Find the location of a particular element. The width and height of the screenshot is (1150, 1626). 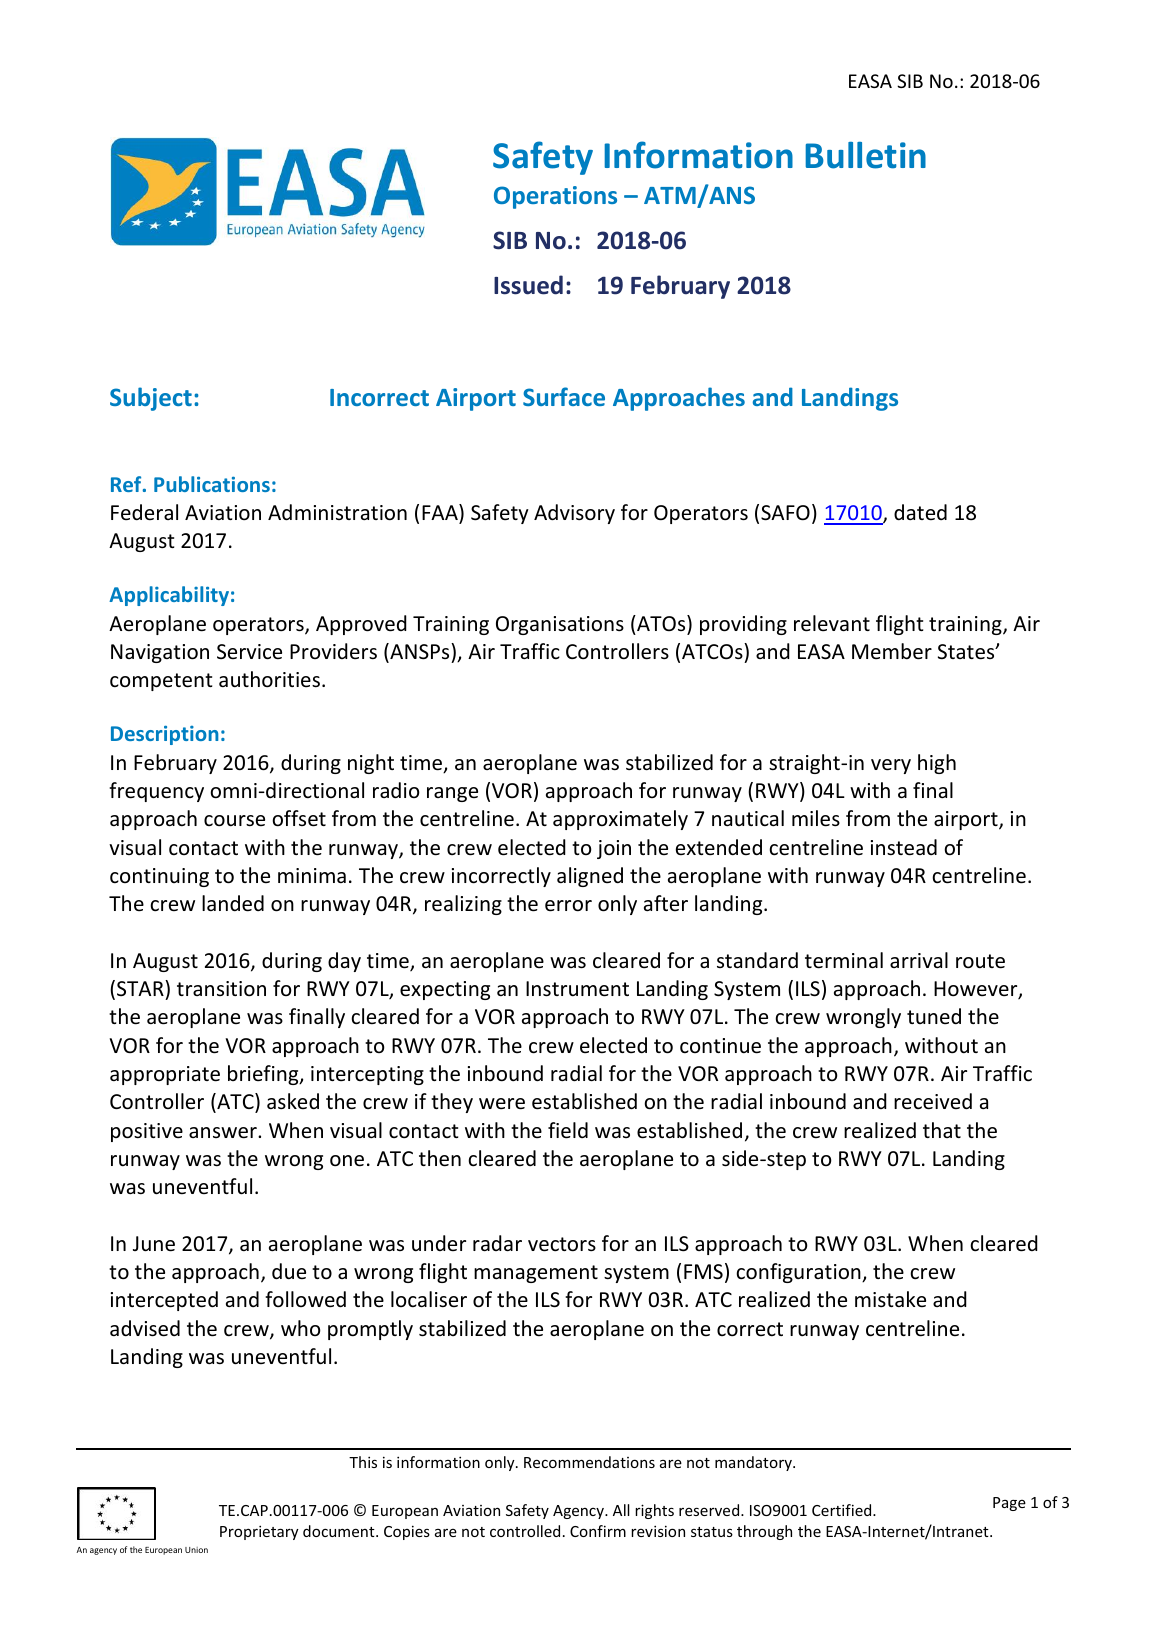

instead is located at coordinates (904, 847).
